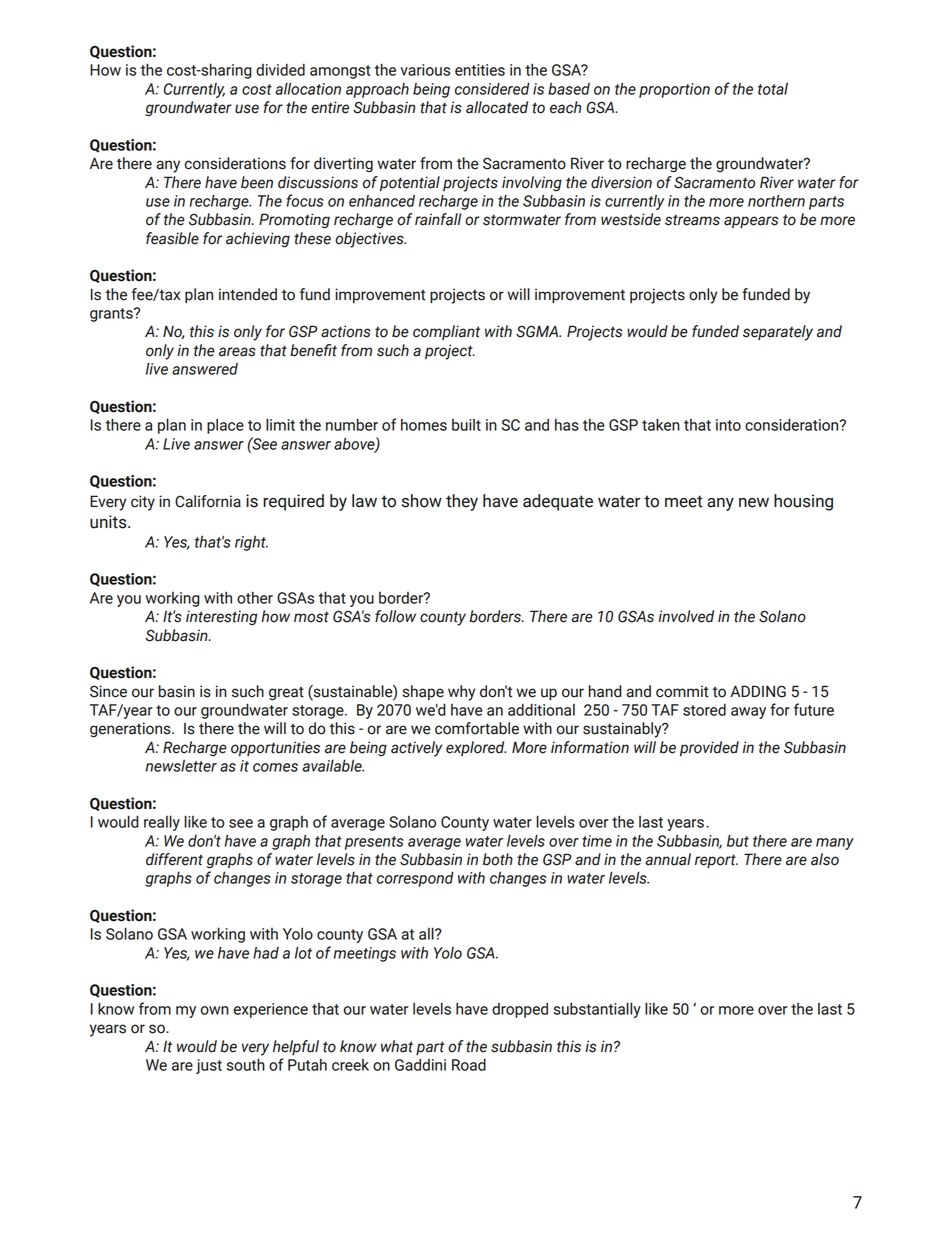 This screenshot has width=952, height=1233. What do you see at coordinates (773, 88) in the screenshot?
I see `total` at bounding box center [773, 88].
